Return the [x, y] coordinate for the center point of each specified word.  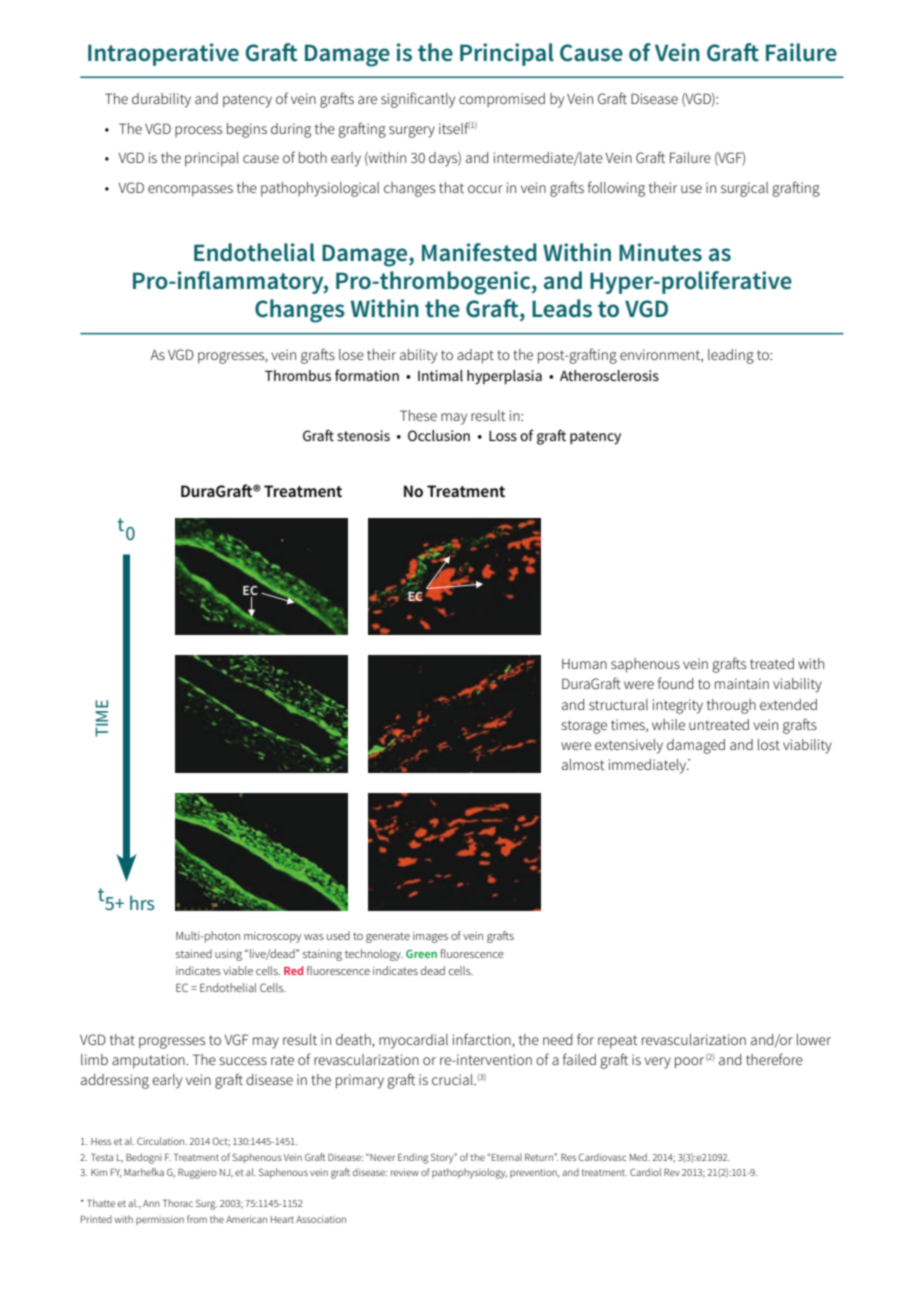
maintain [742, 683]
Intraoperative [163, 54]
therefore [774, 1059]
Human [584, 664]
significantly [418, 100]
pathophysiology [469, 1173]
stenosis [363, 435]
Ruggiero [197, 1173]
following [616, 189]
